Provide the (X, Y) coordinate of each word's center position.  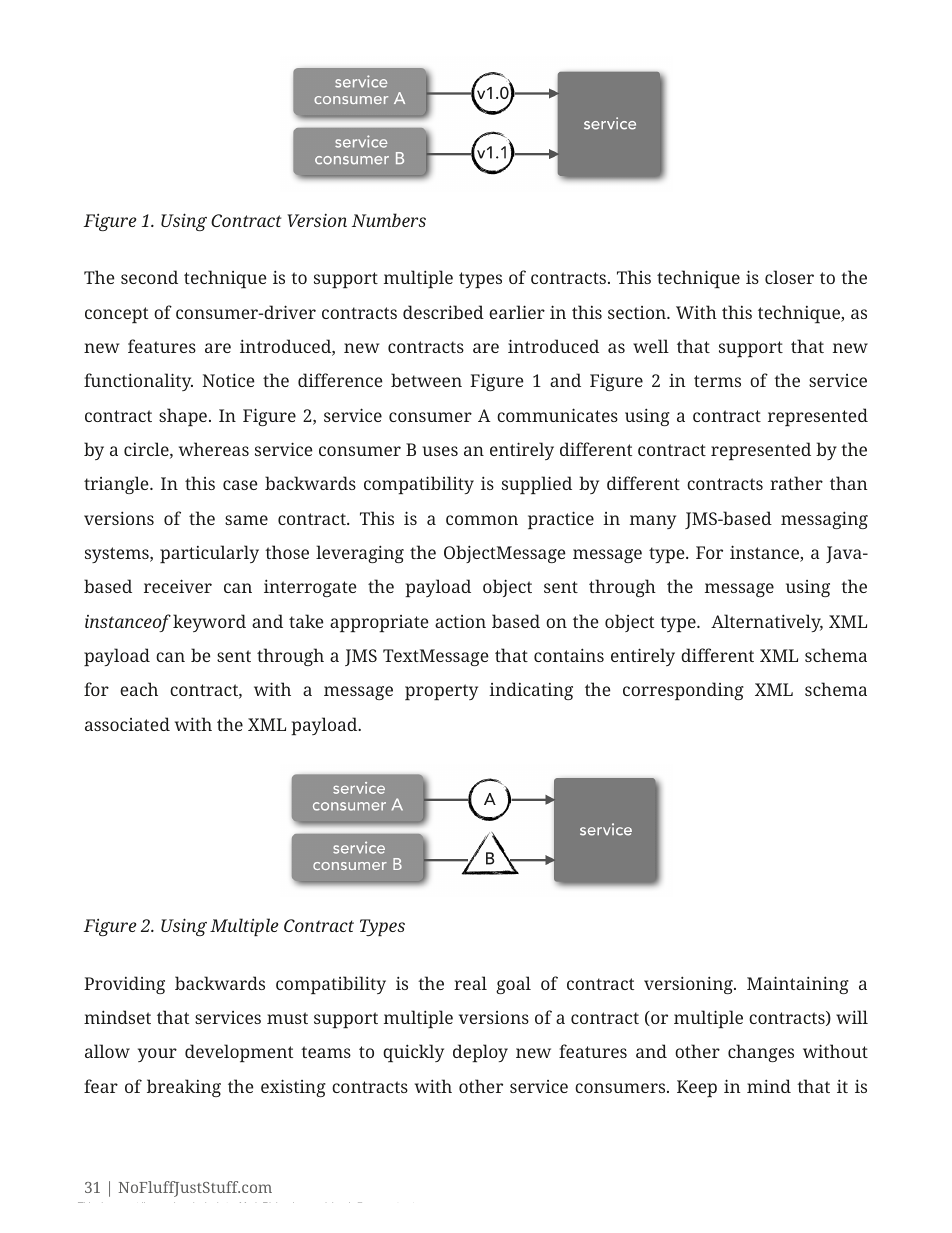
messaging (824, 520)
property (441, 692)
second (149, 277)
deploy (480, 1053)
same (246, 520)
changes (761, 1053)
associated (127, 724)
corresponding (683, 691)
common (482, 520)
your (157, 1055)
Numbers (389, 220)
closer (789, 277)
